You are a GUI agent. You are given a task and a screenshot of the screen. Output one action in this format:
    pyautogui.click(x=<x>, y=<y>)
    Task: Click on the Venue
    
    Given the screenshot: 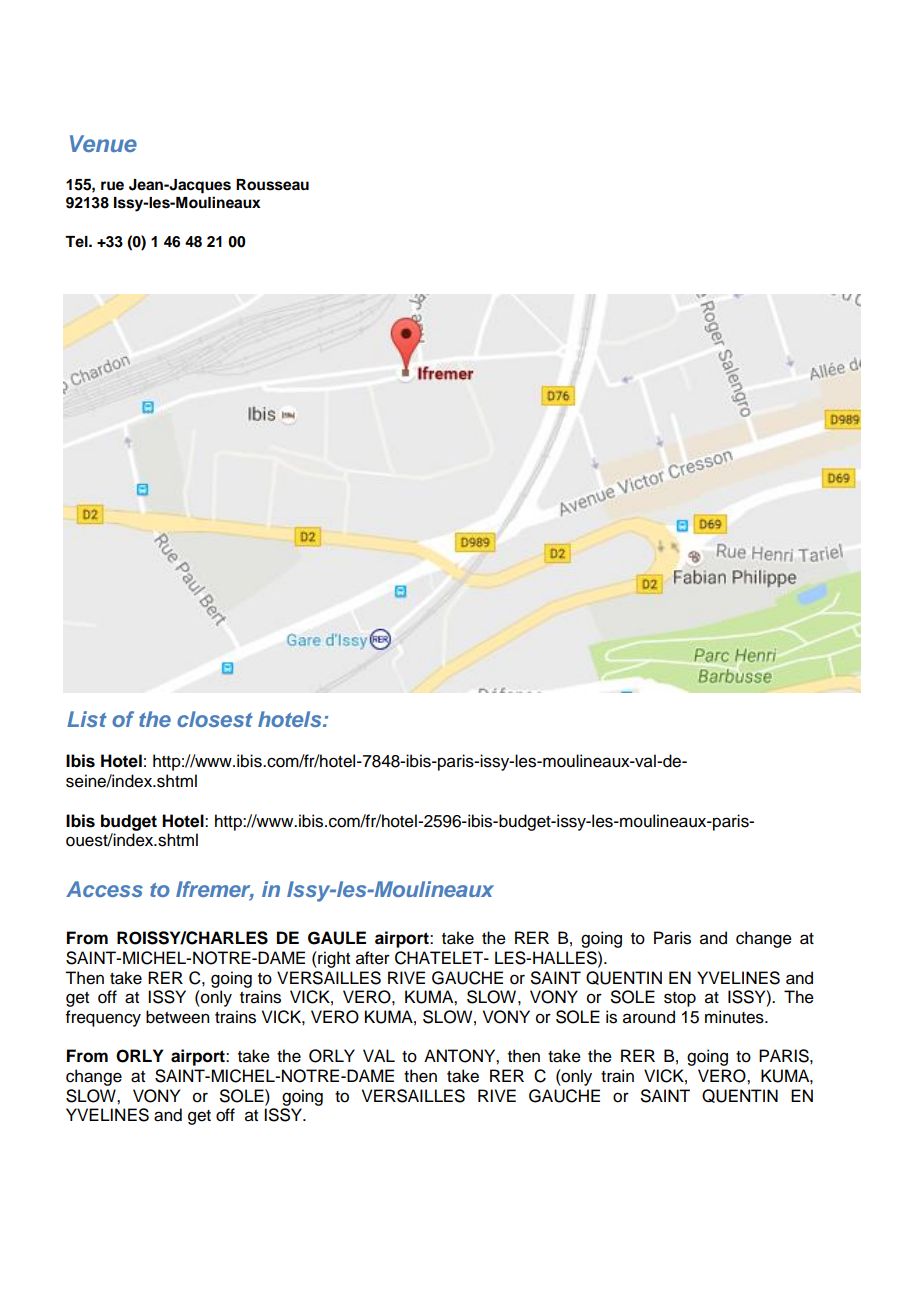 What is the action you would take?
    pyautogui.click(x=103, y=143)
